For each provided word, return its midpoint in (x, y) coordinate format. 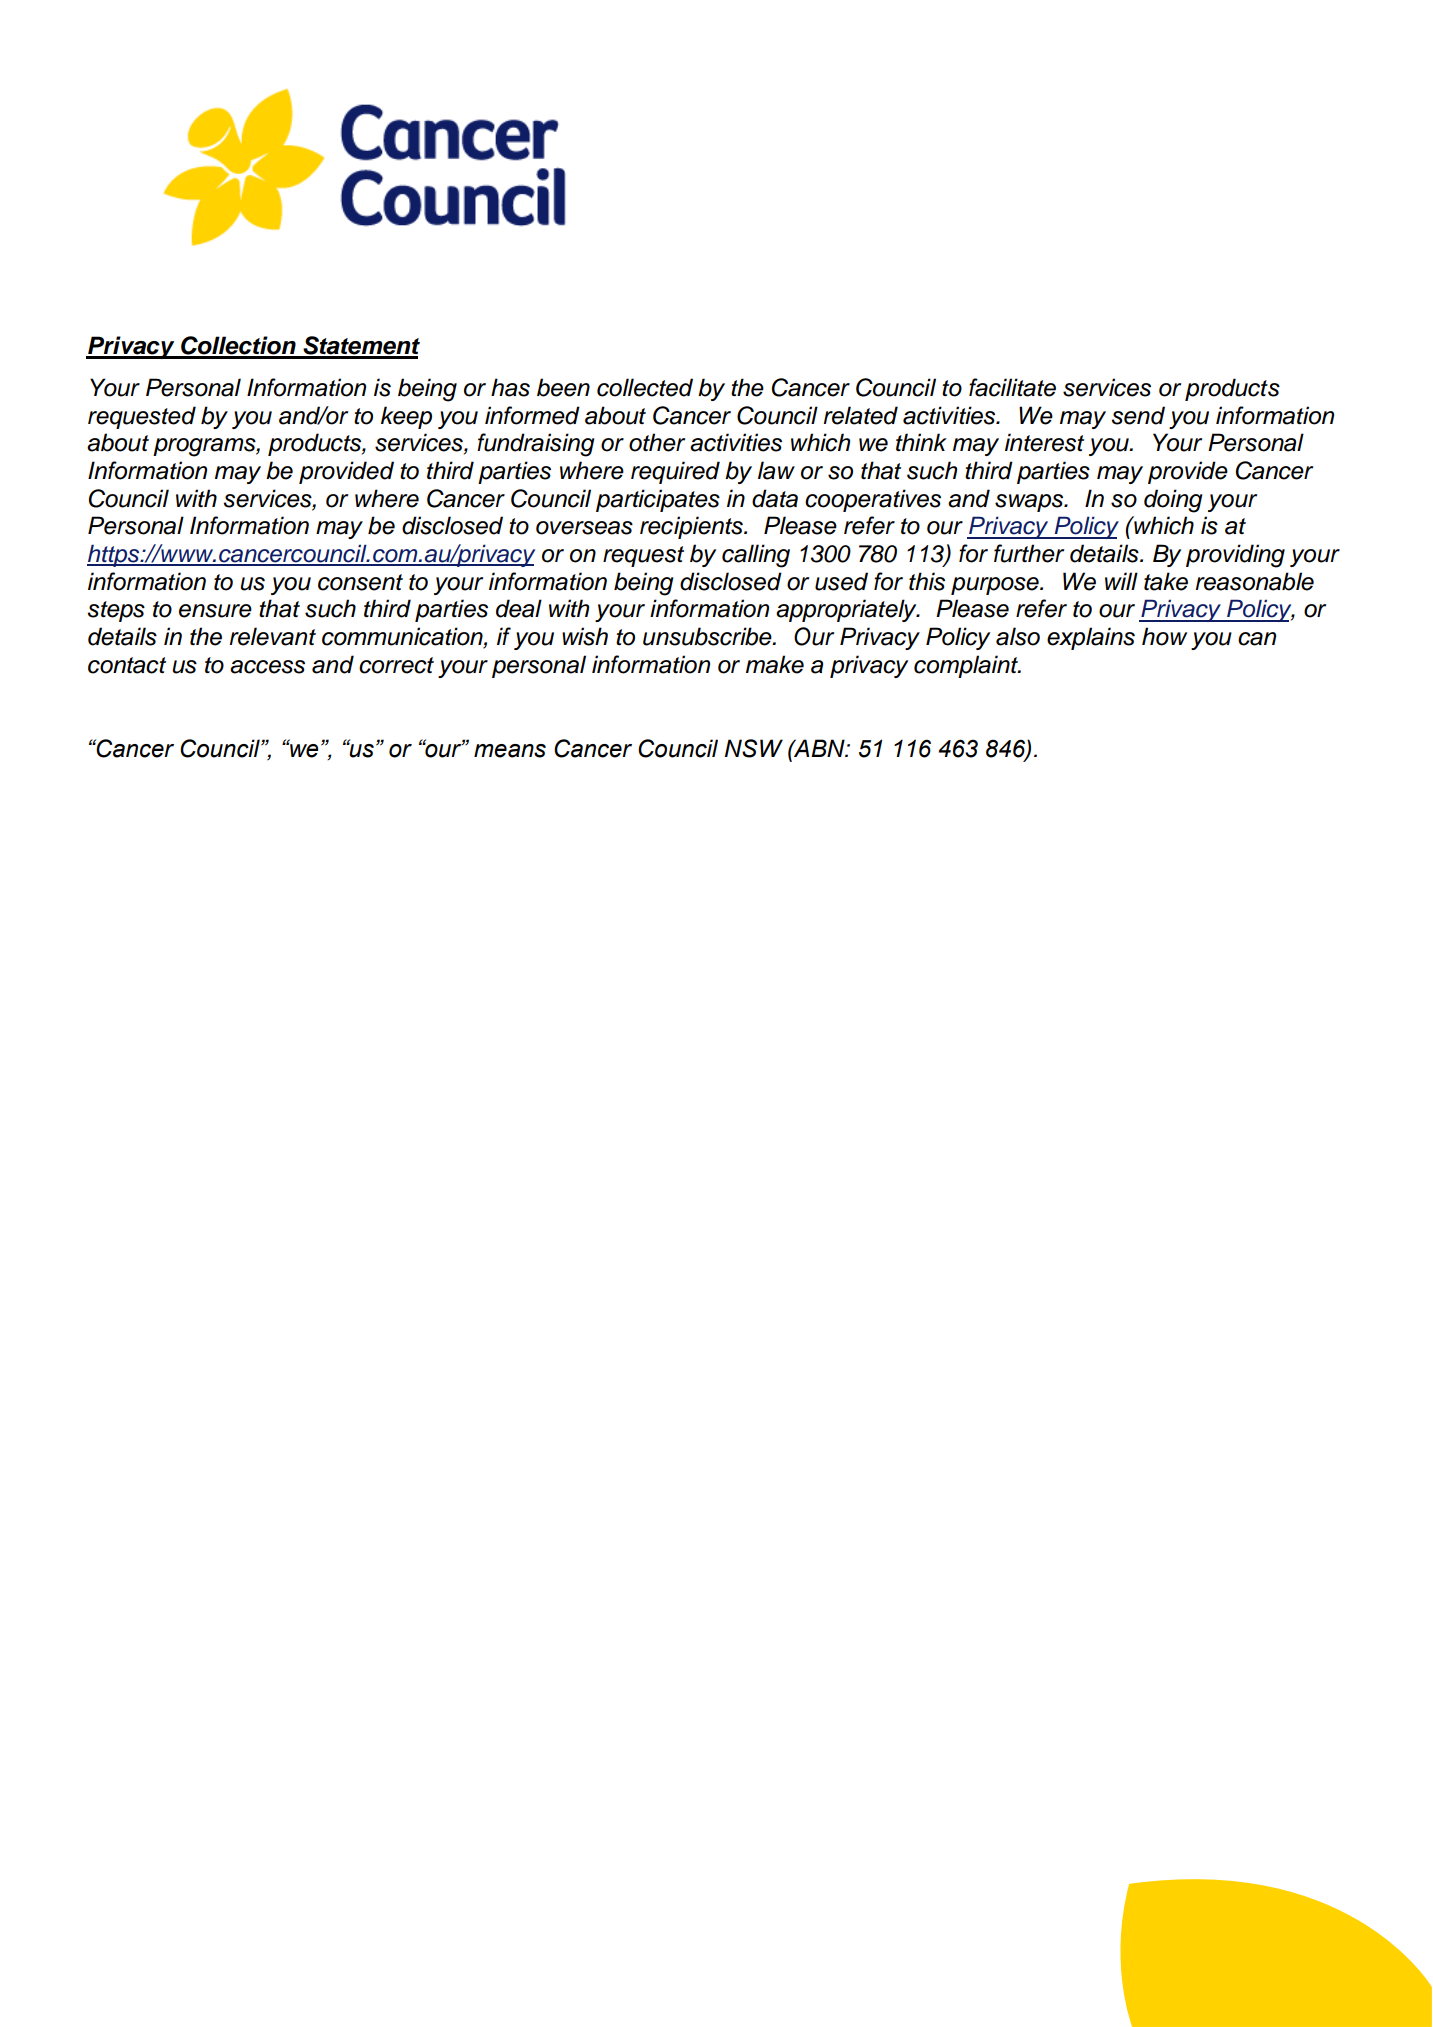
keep (406, 417)
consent (360, 582)
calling (756, 556)
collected (645, 387)
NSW (754, 748)
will (1121, 581)
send (1138, 415)
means (510, 751)
